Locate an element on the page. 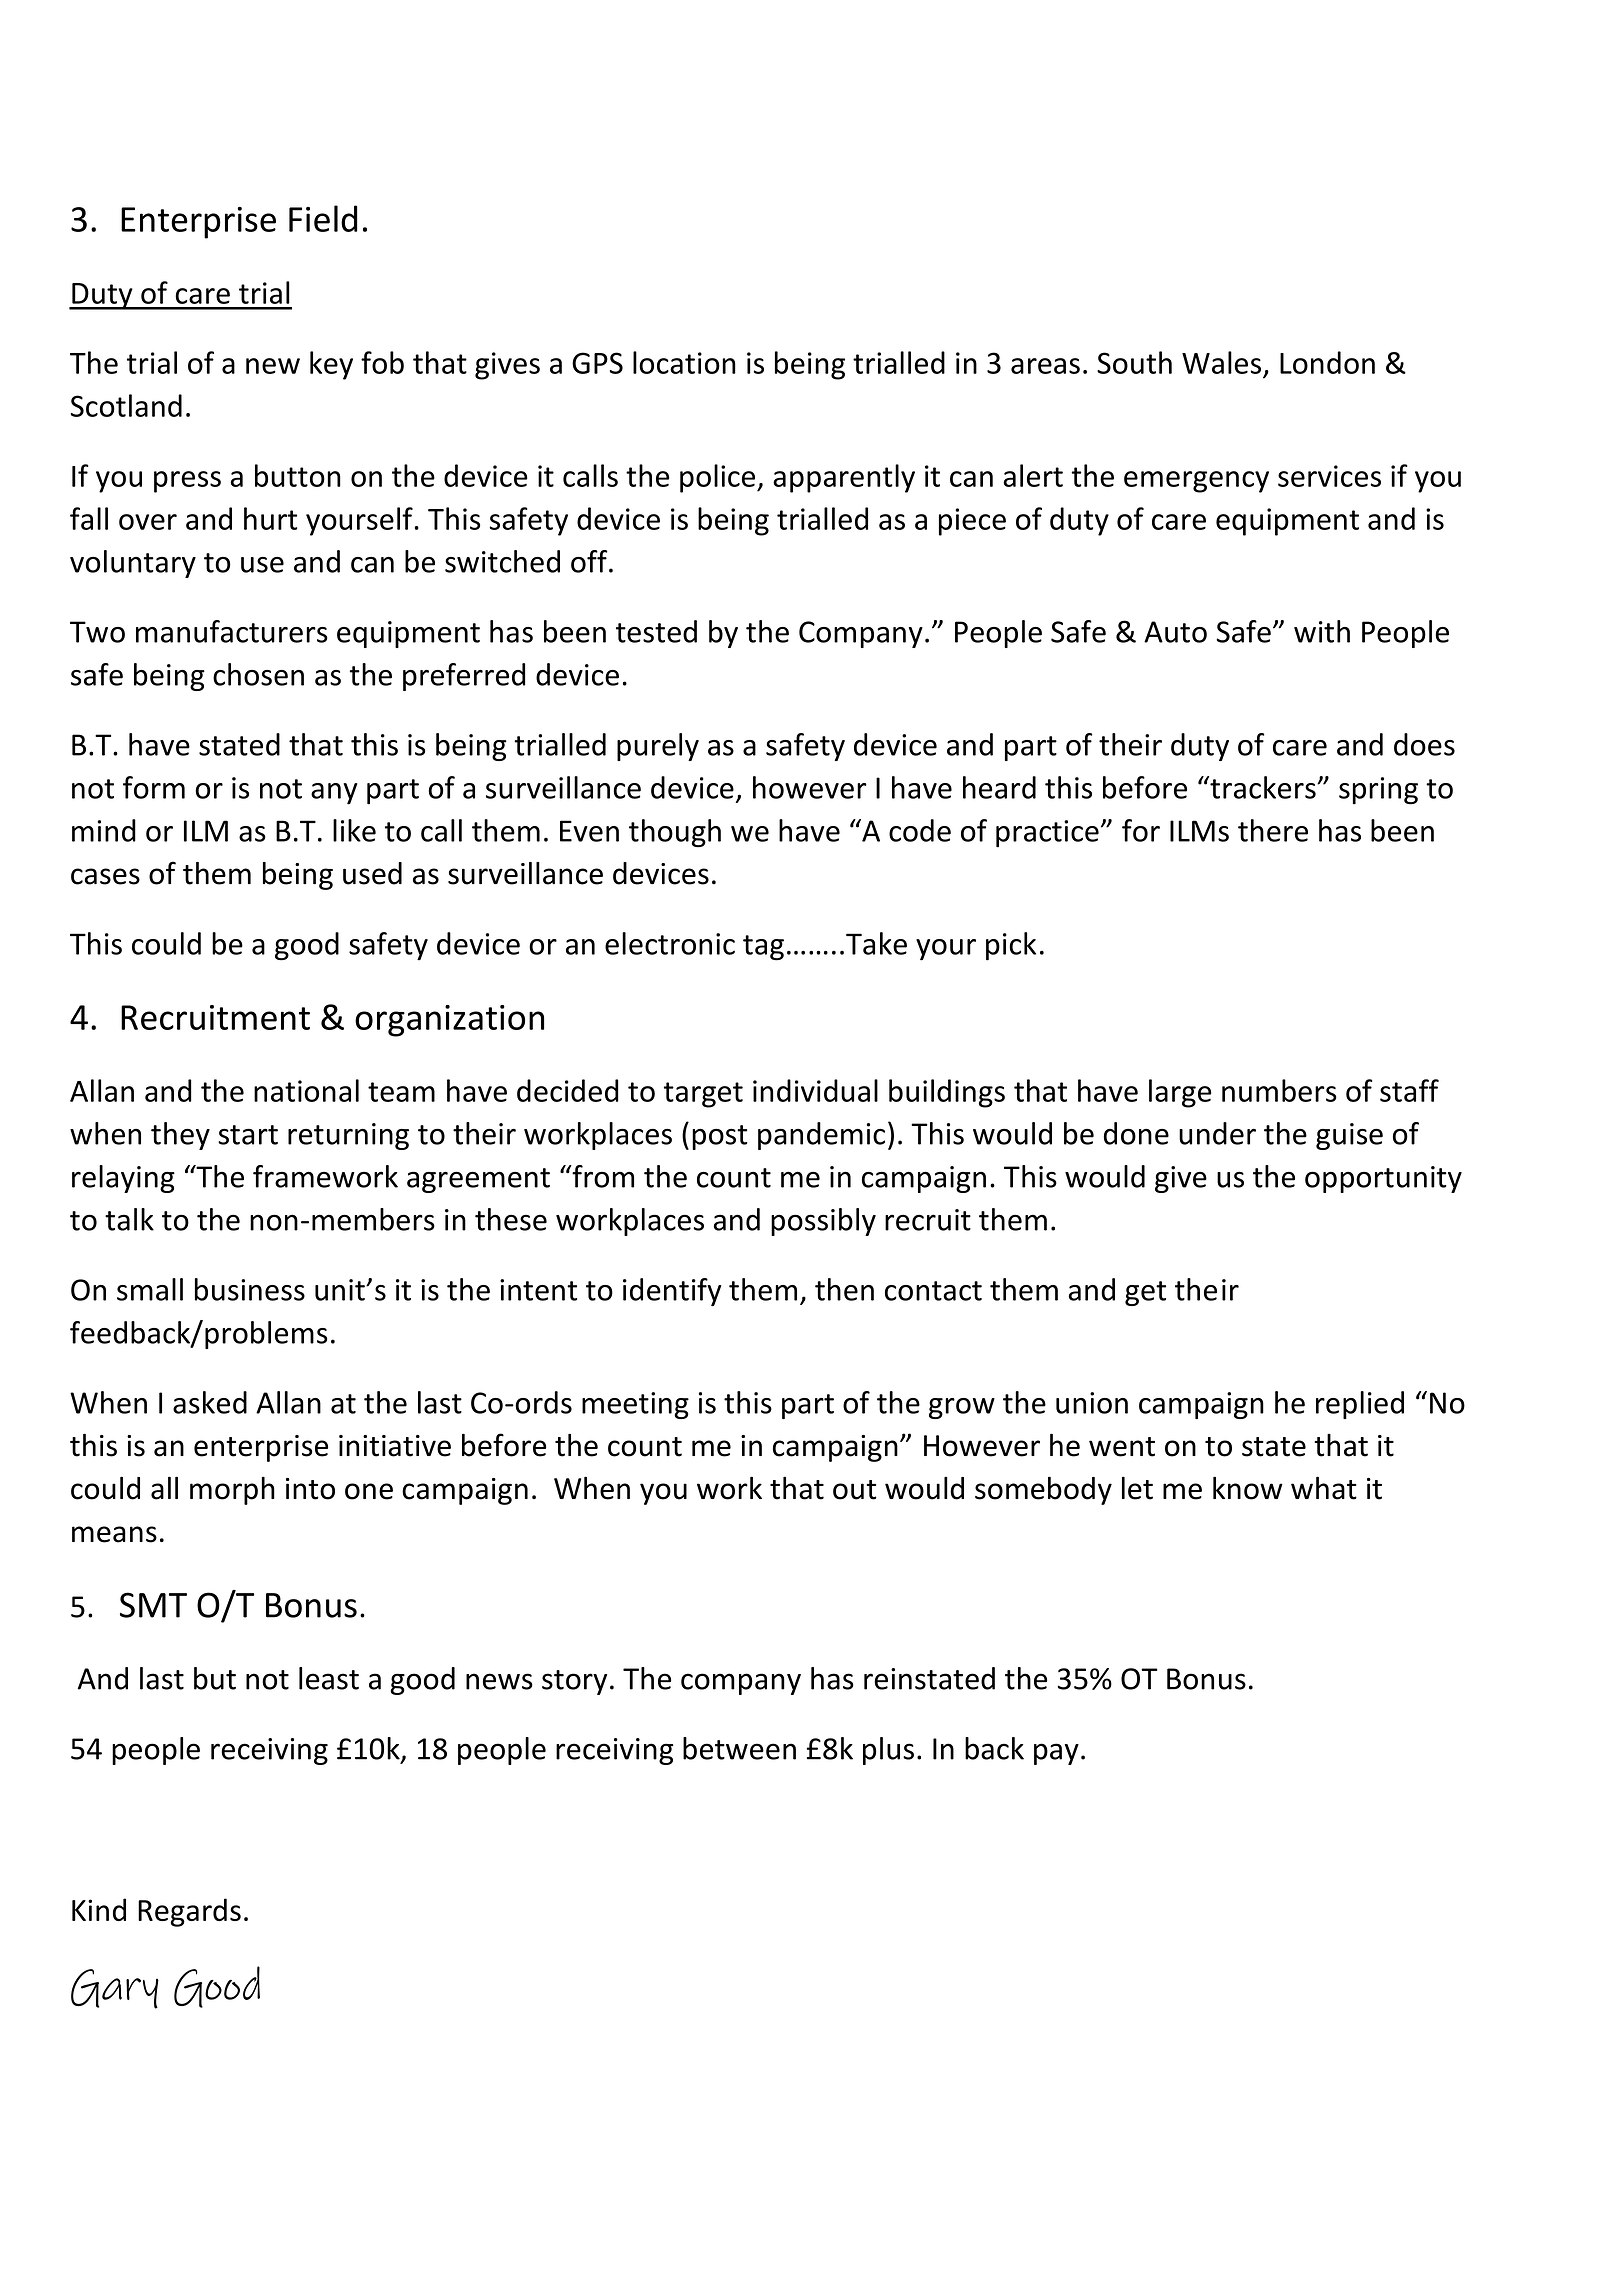 This document has height=2285, width=1616. Regards is located at coordinates (189, 1912).
